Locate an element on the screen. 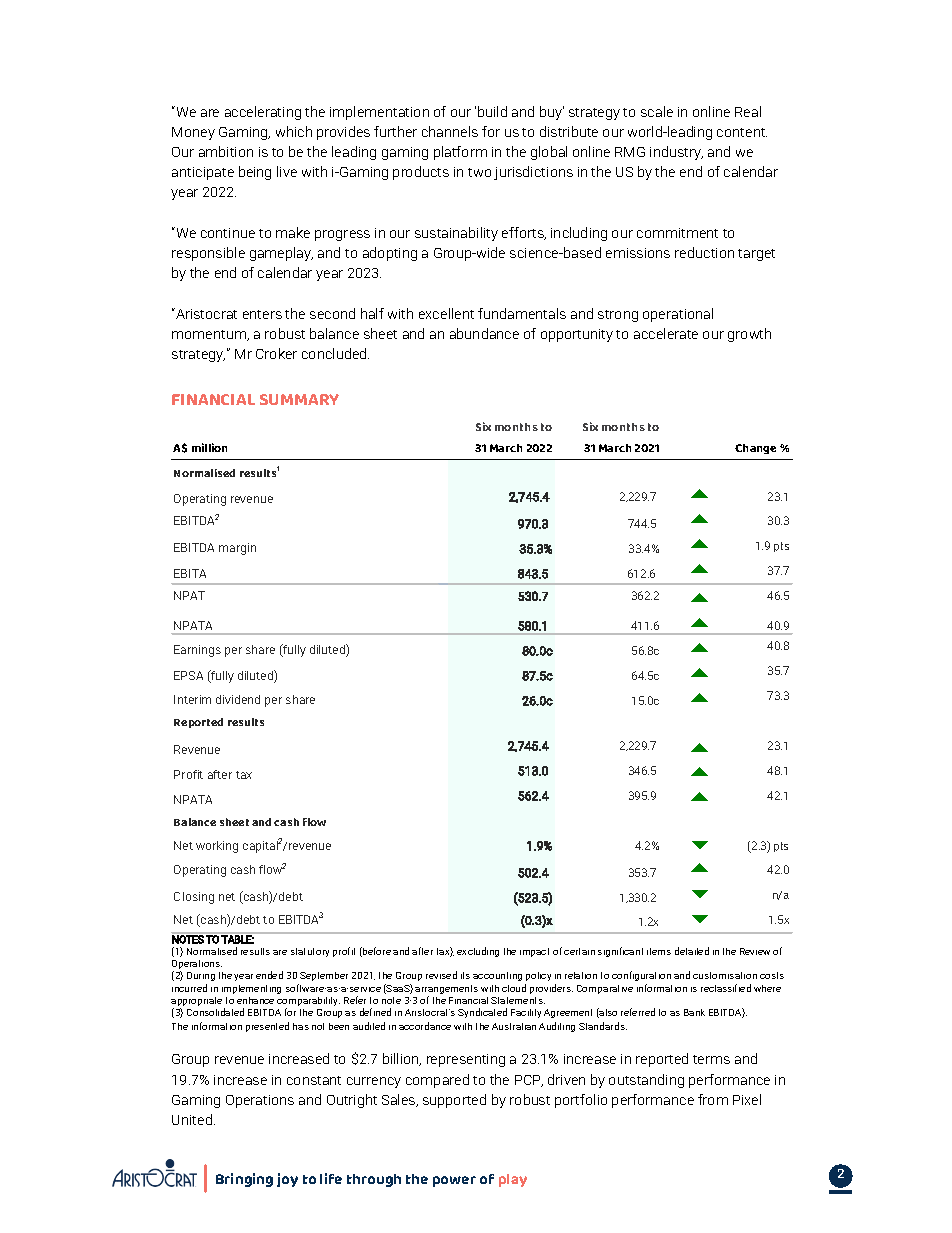 This screenshot has width=952, height=1233. detailed is located at coordinates (692, 951).
